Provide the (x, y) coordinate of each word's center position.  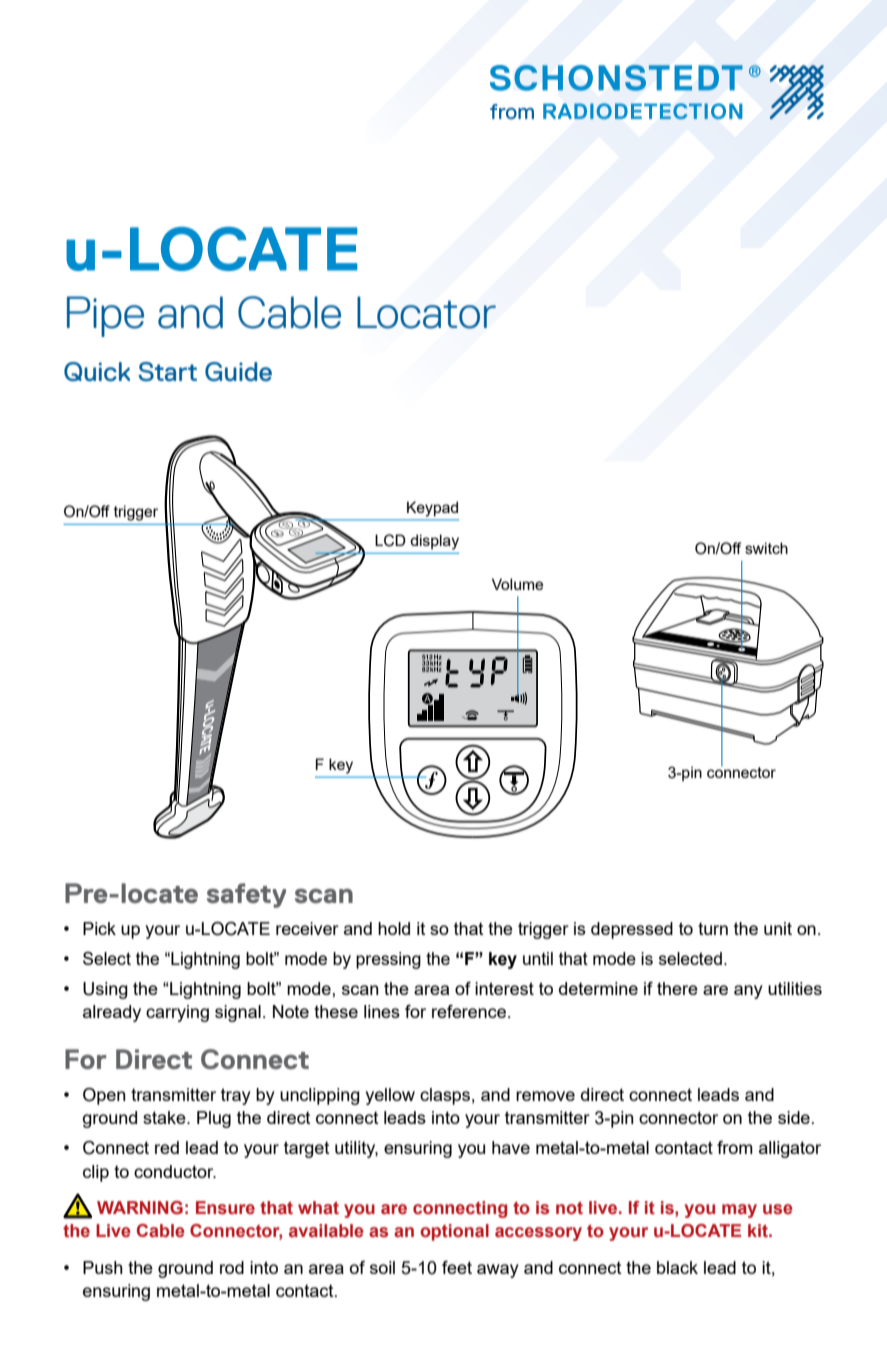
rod (232, 1267)
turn (713, 928)
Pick (99, 928)
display (434, 542)
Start (167, 371)
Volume (517, 584)
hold (394, 928)
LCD (390, 540)
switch (766, 548)
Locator (426, 312)
